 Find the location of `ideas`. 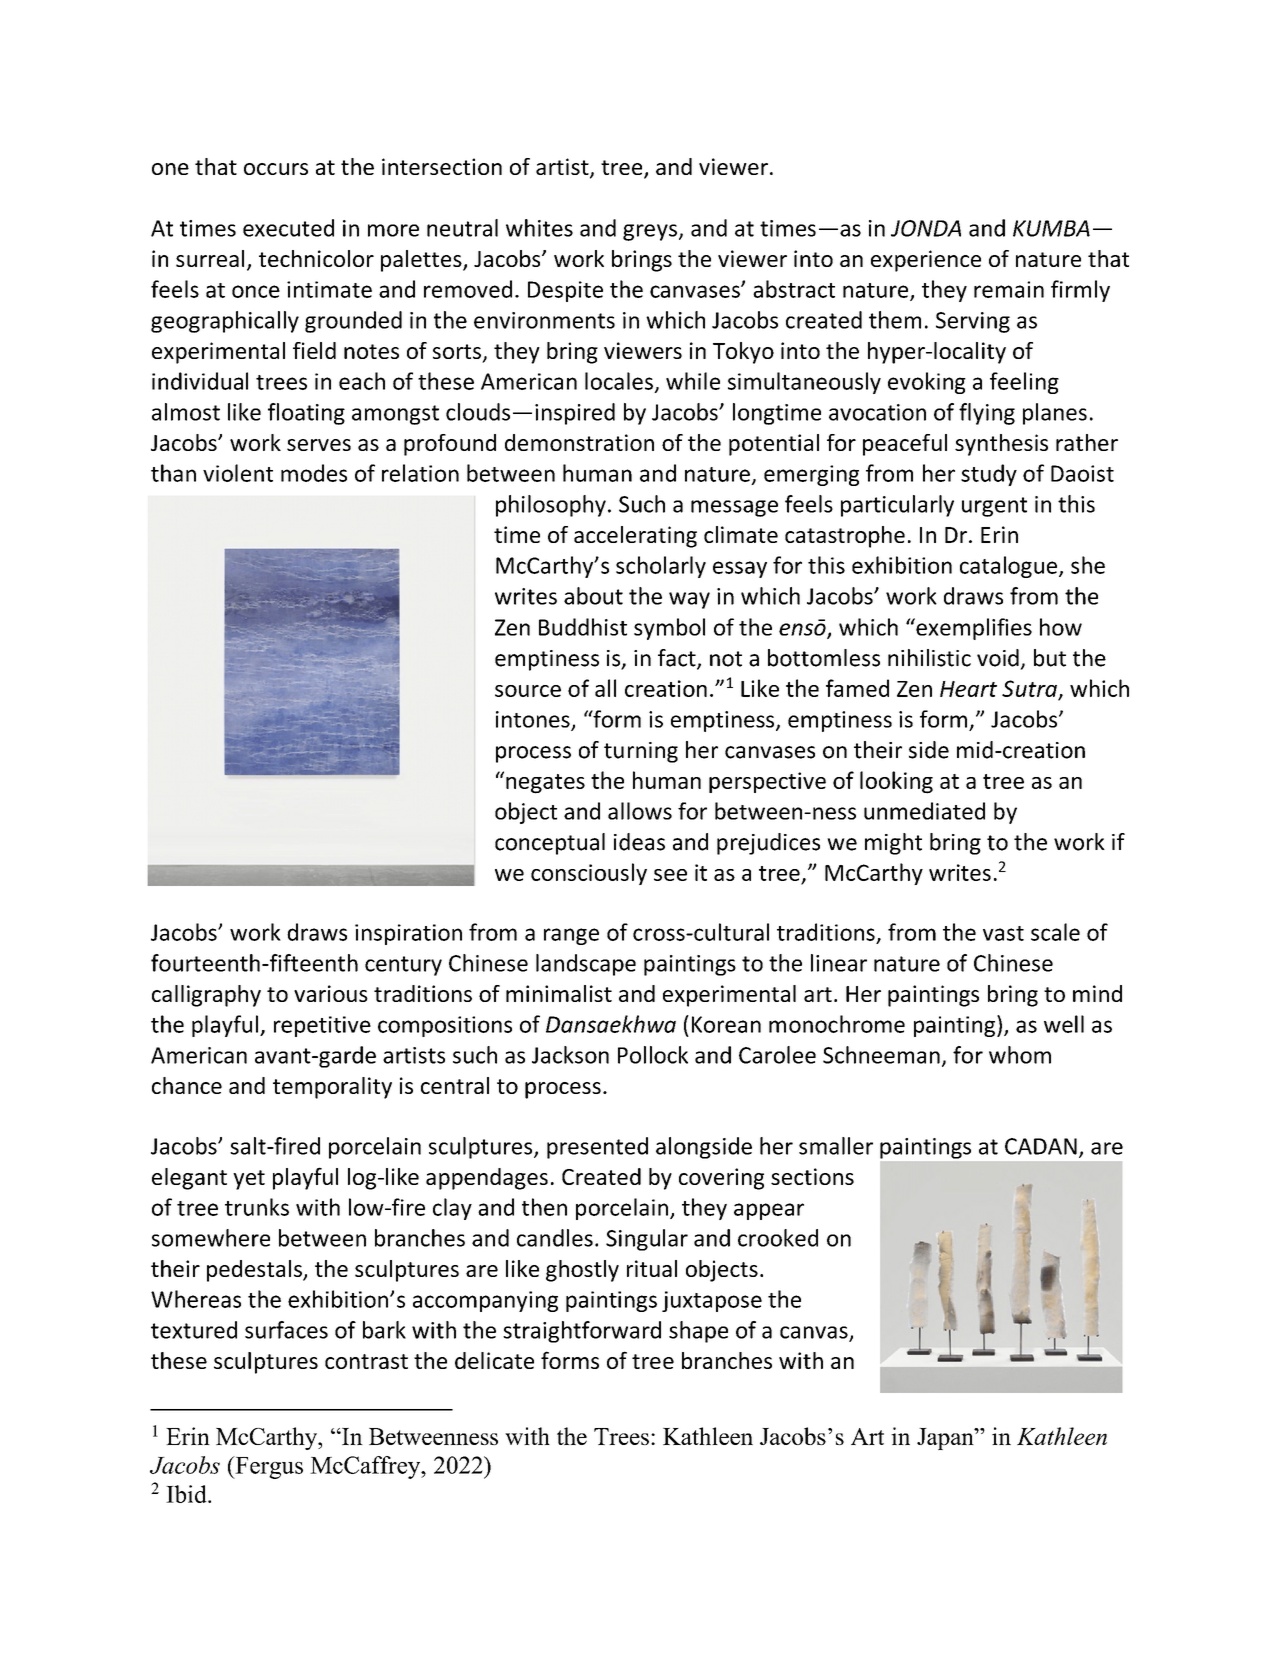

ideas is located at coordinates (639, 842).
